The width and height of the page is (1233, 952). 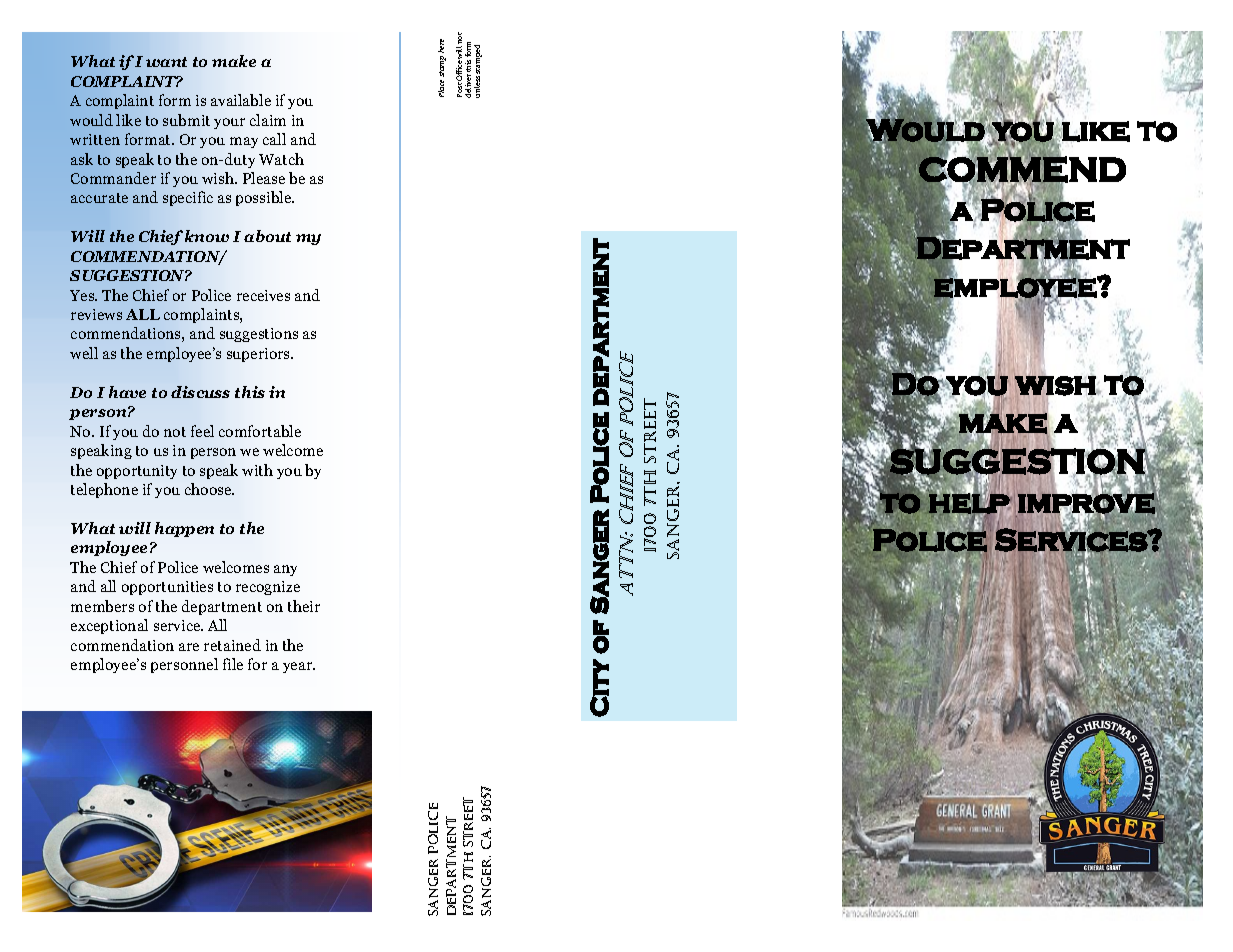 I want to click on exceptional, so click(x=109, y=626).
